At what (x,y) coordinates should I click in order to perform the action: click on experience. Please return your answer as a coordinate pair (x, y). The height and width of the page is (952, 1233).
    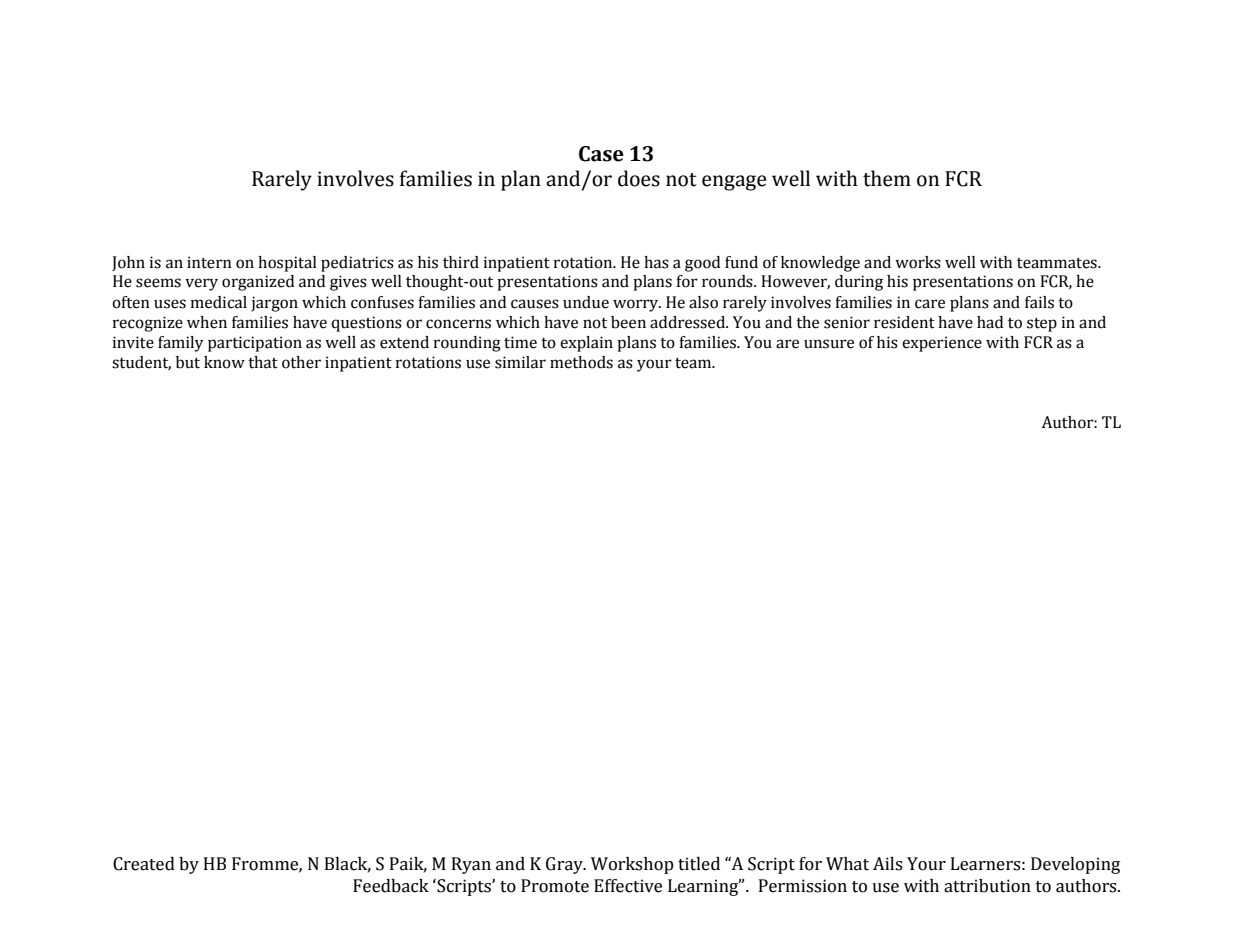
    Looking at the image, I should click on (942, 344).
